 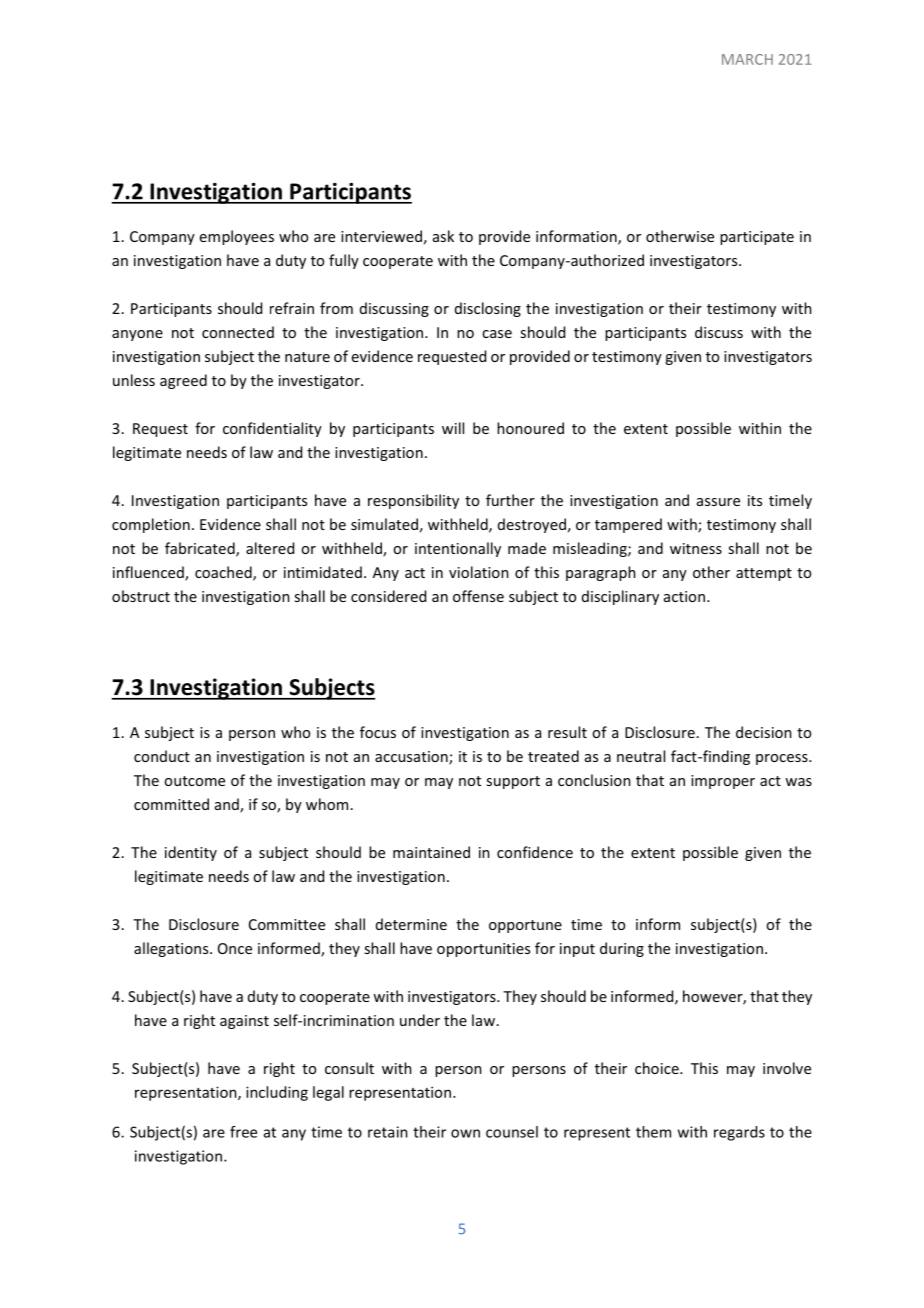 What do you see at coordinates (243, 1132) in the document?
I see `free` at bounding box center [243, 1132].
